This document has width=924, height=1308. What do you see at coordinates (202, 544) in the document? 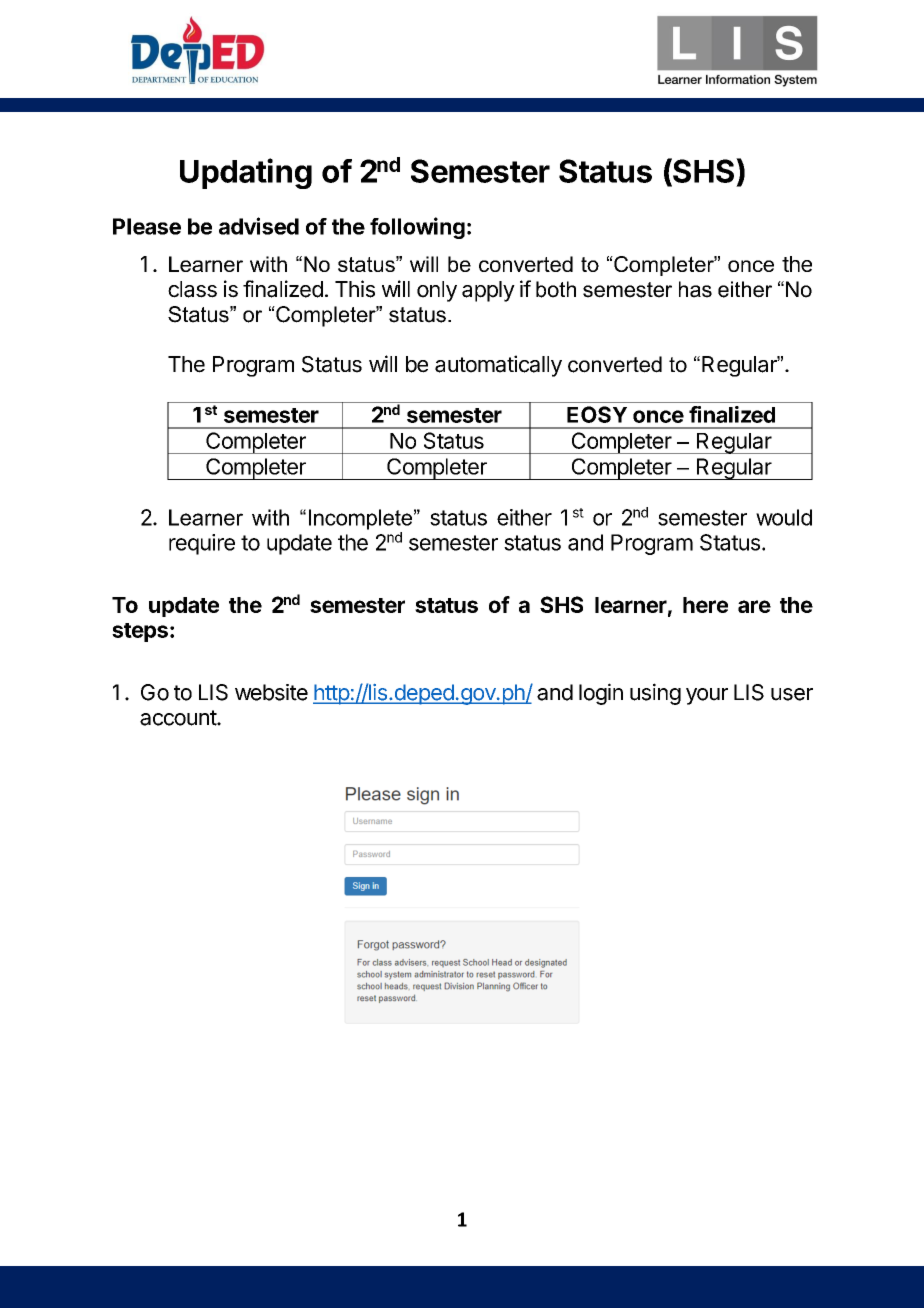
I see `require` at bounding box center [202, 544].
